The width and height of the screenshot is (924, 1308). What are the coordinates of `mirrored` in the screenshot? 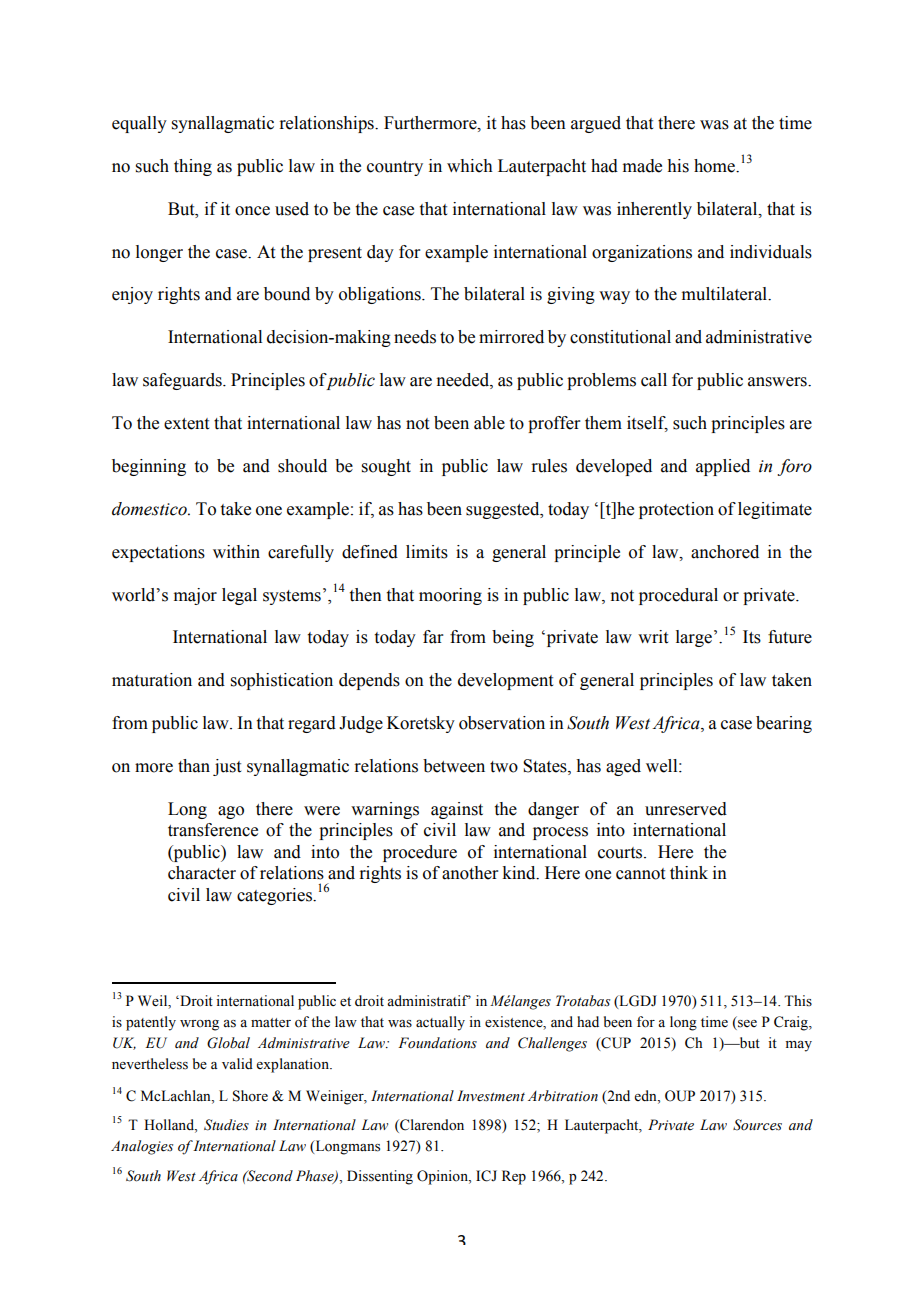 It's located at (511, 337).
